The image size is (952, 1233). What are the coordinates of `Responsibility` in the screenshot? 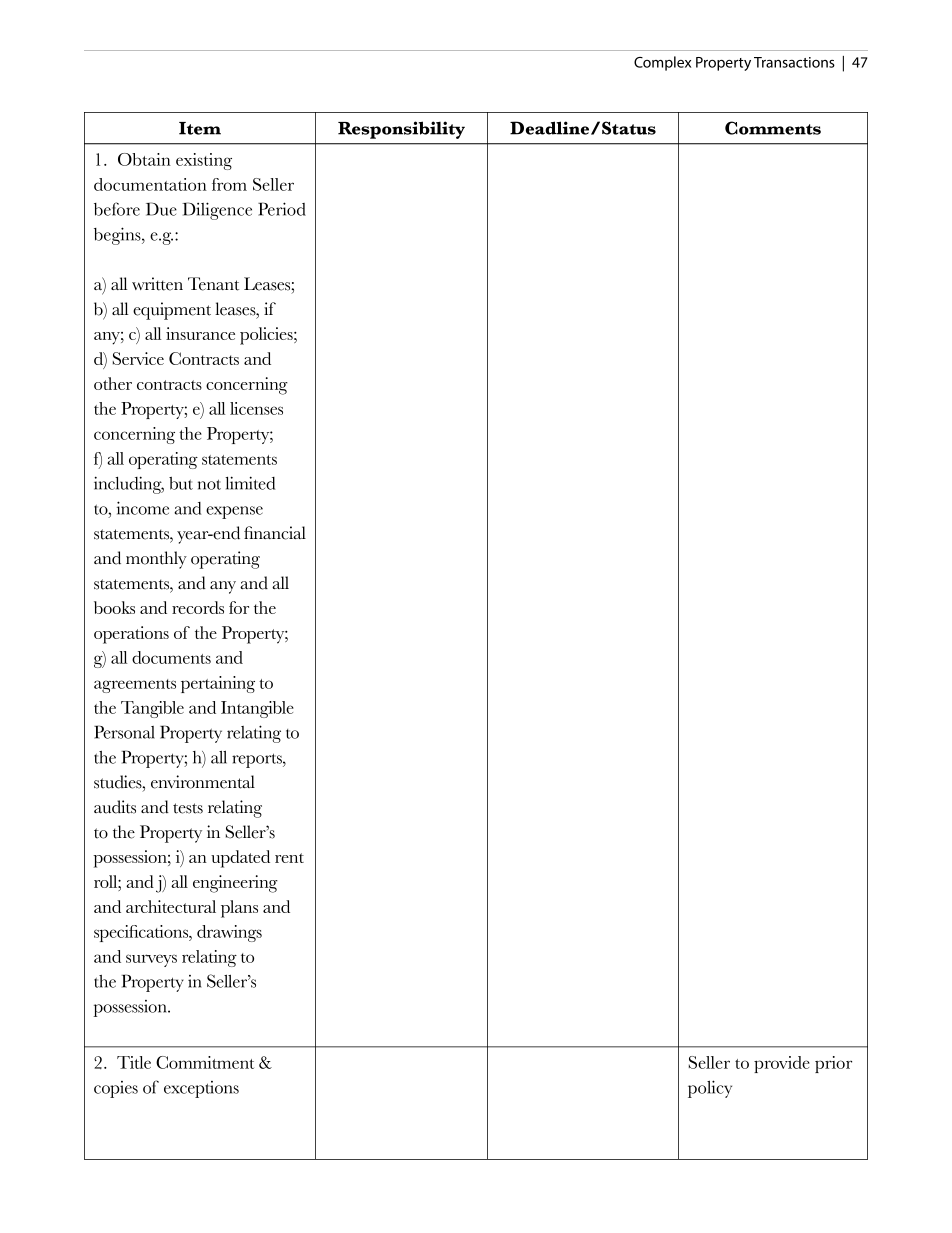 It's located at (401, 130).
